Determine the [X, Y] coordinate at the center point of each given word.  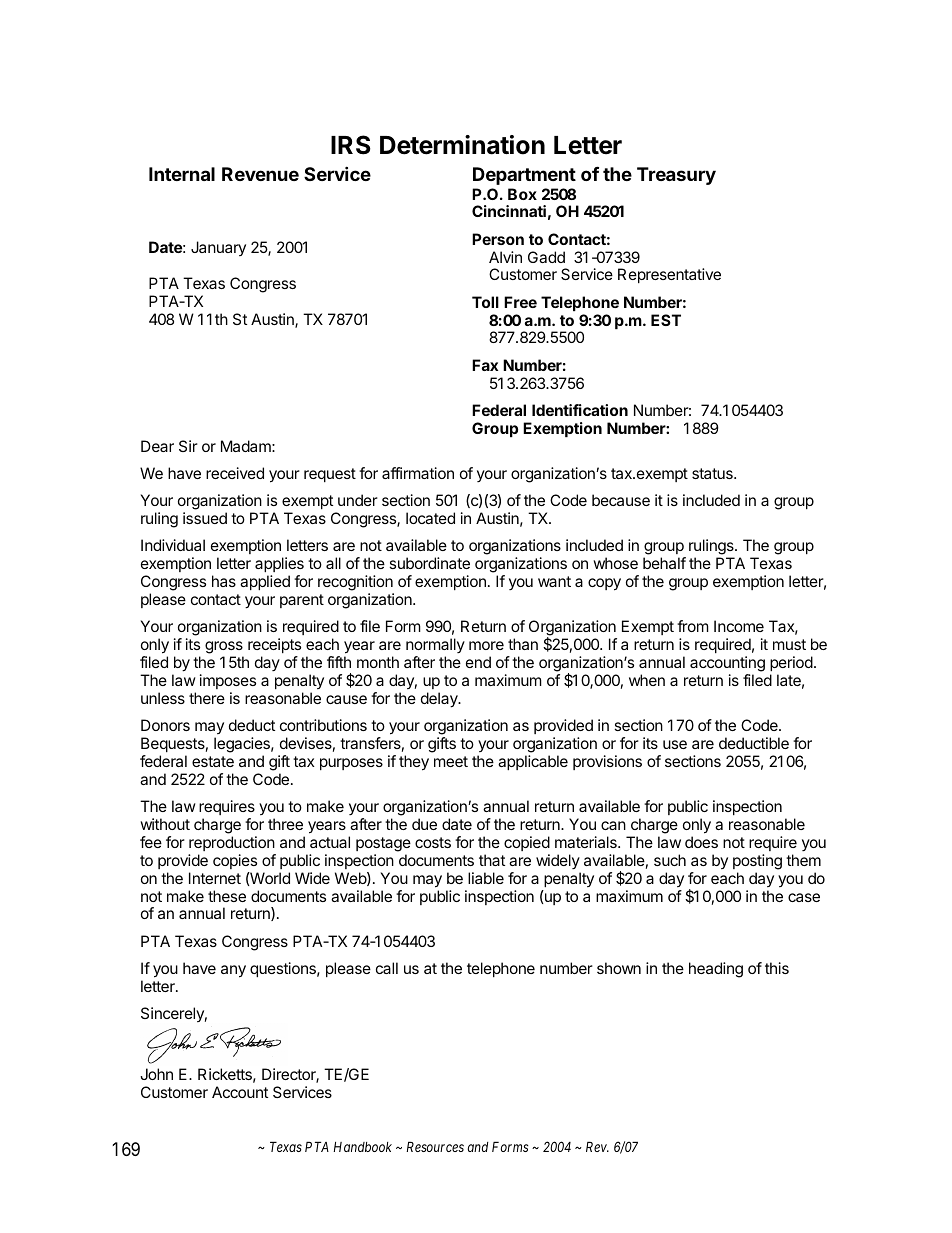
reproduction [232, 843]
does [701, 842]
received [235, 473]
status [713, 473]
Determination [462, 145]
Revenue [260, 174]
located [430, 518]
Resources [435, 1146]
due [424, 824]
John [156, 1074]
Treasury [676, 176]
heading [716, 970]
